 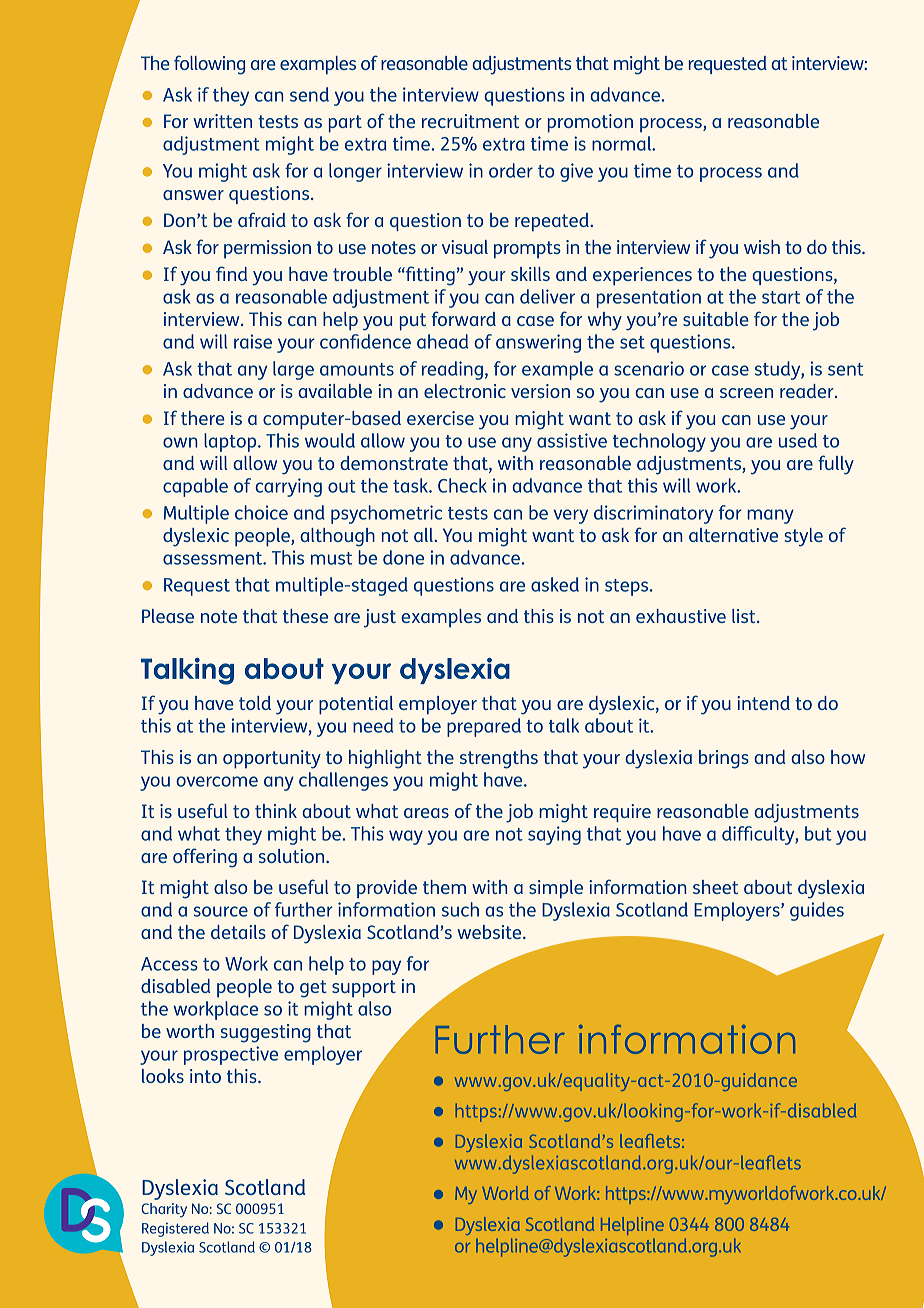 What do you see at coordinates (555, 584) in the page?
I see `asked` at bounding box center [555, 584].
